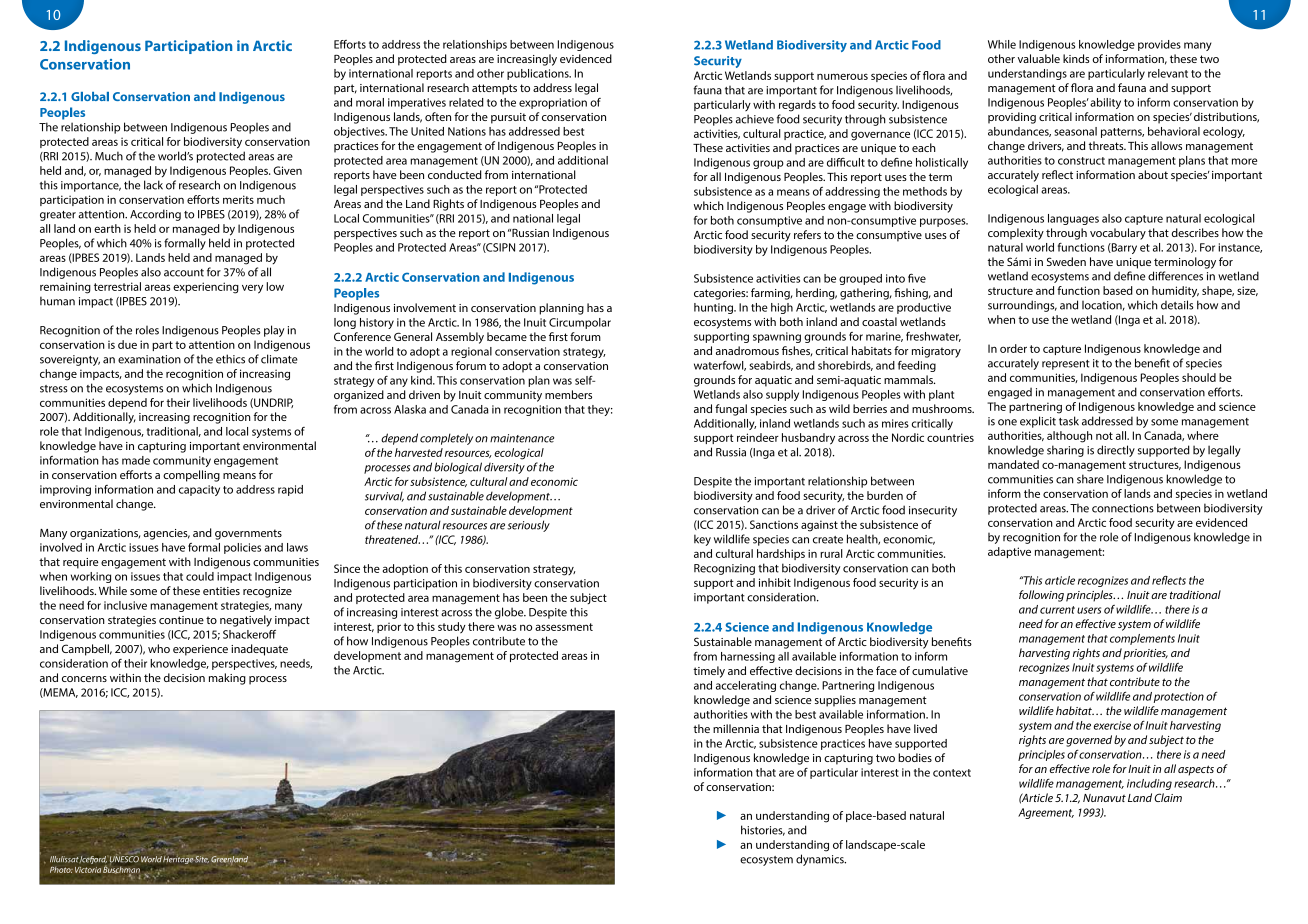  I want to click on Global, so click(90, 96).
